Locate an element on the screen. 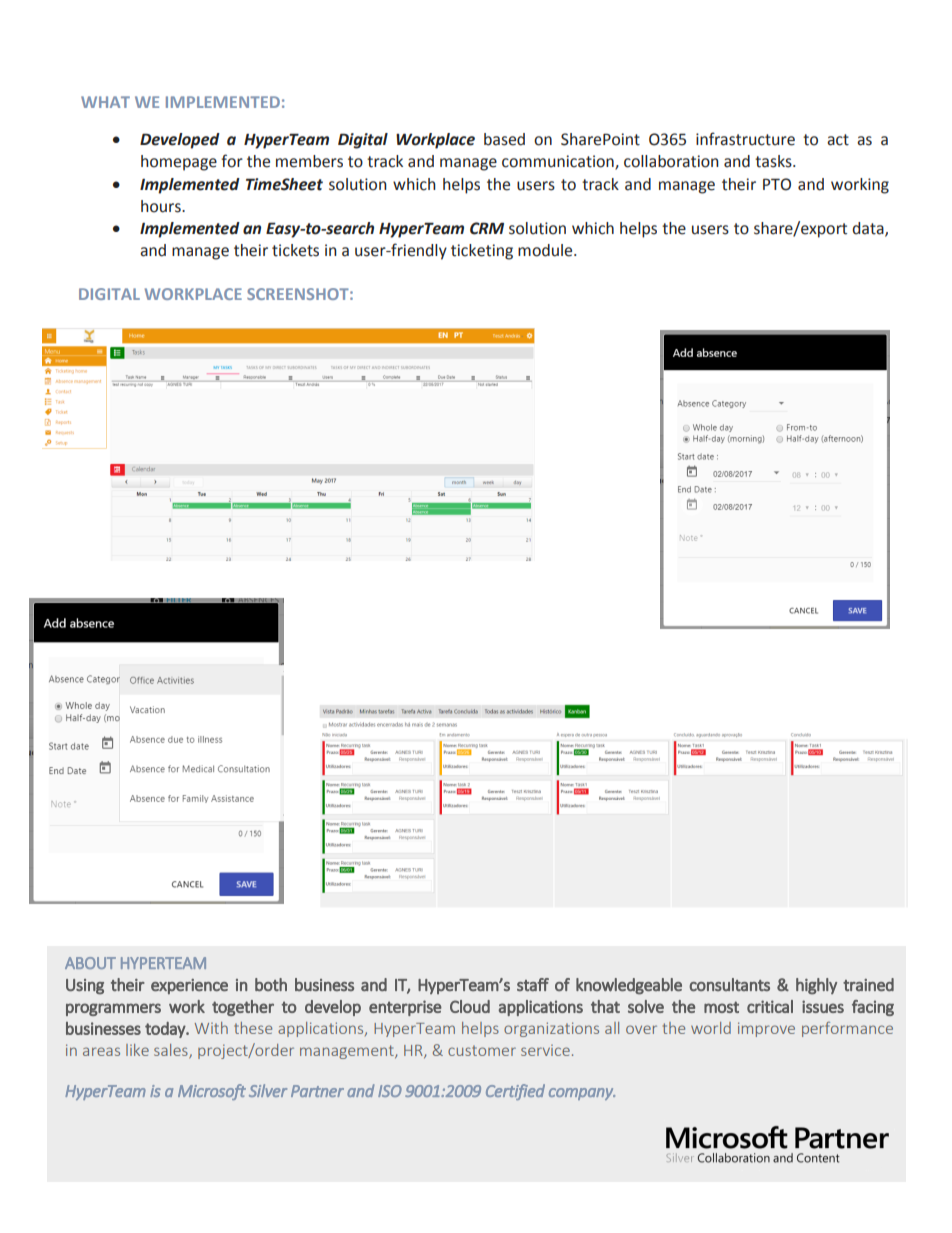  staff is located at coordinates (533, 984).
